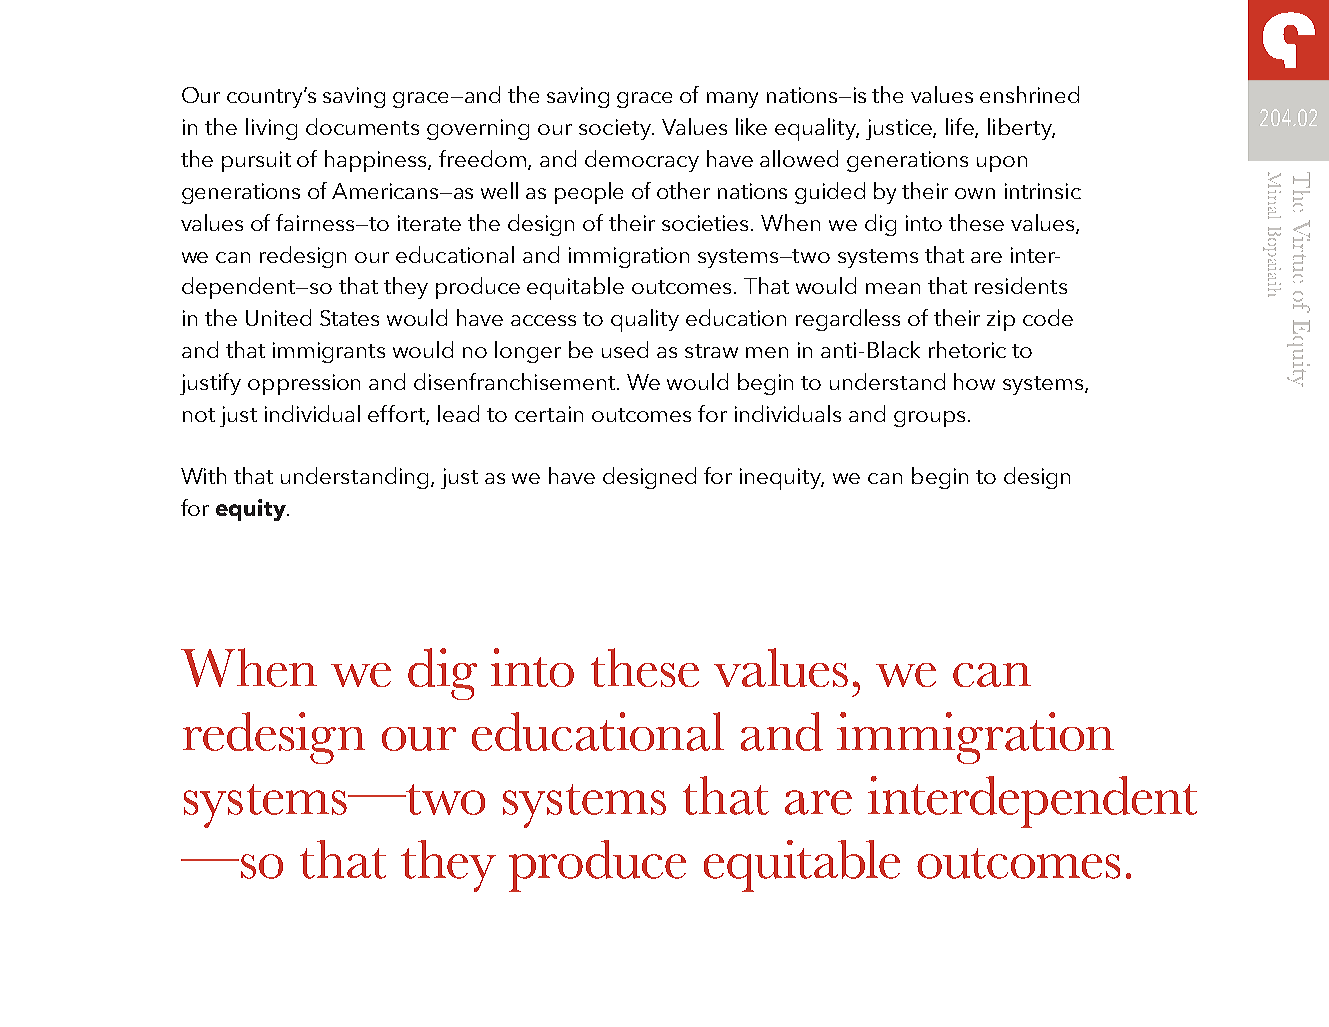 This image has width=1329, height=1027. I want to click on people, so click(589, 193).
